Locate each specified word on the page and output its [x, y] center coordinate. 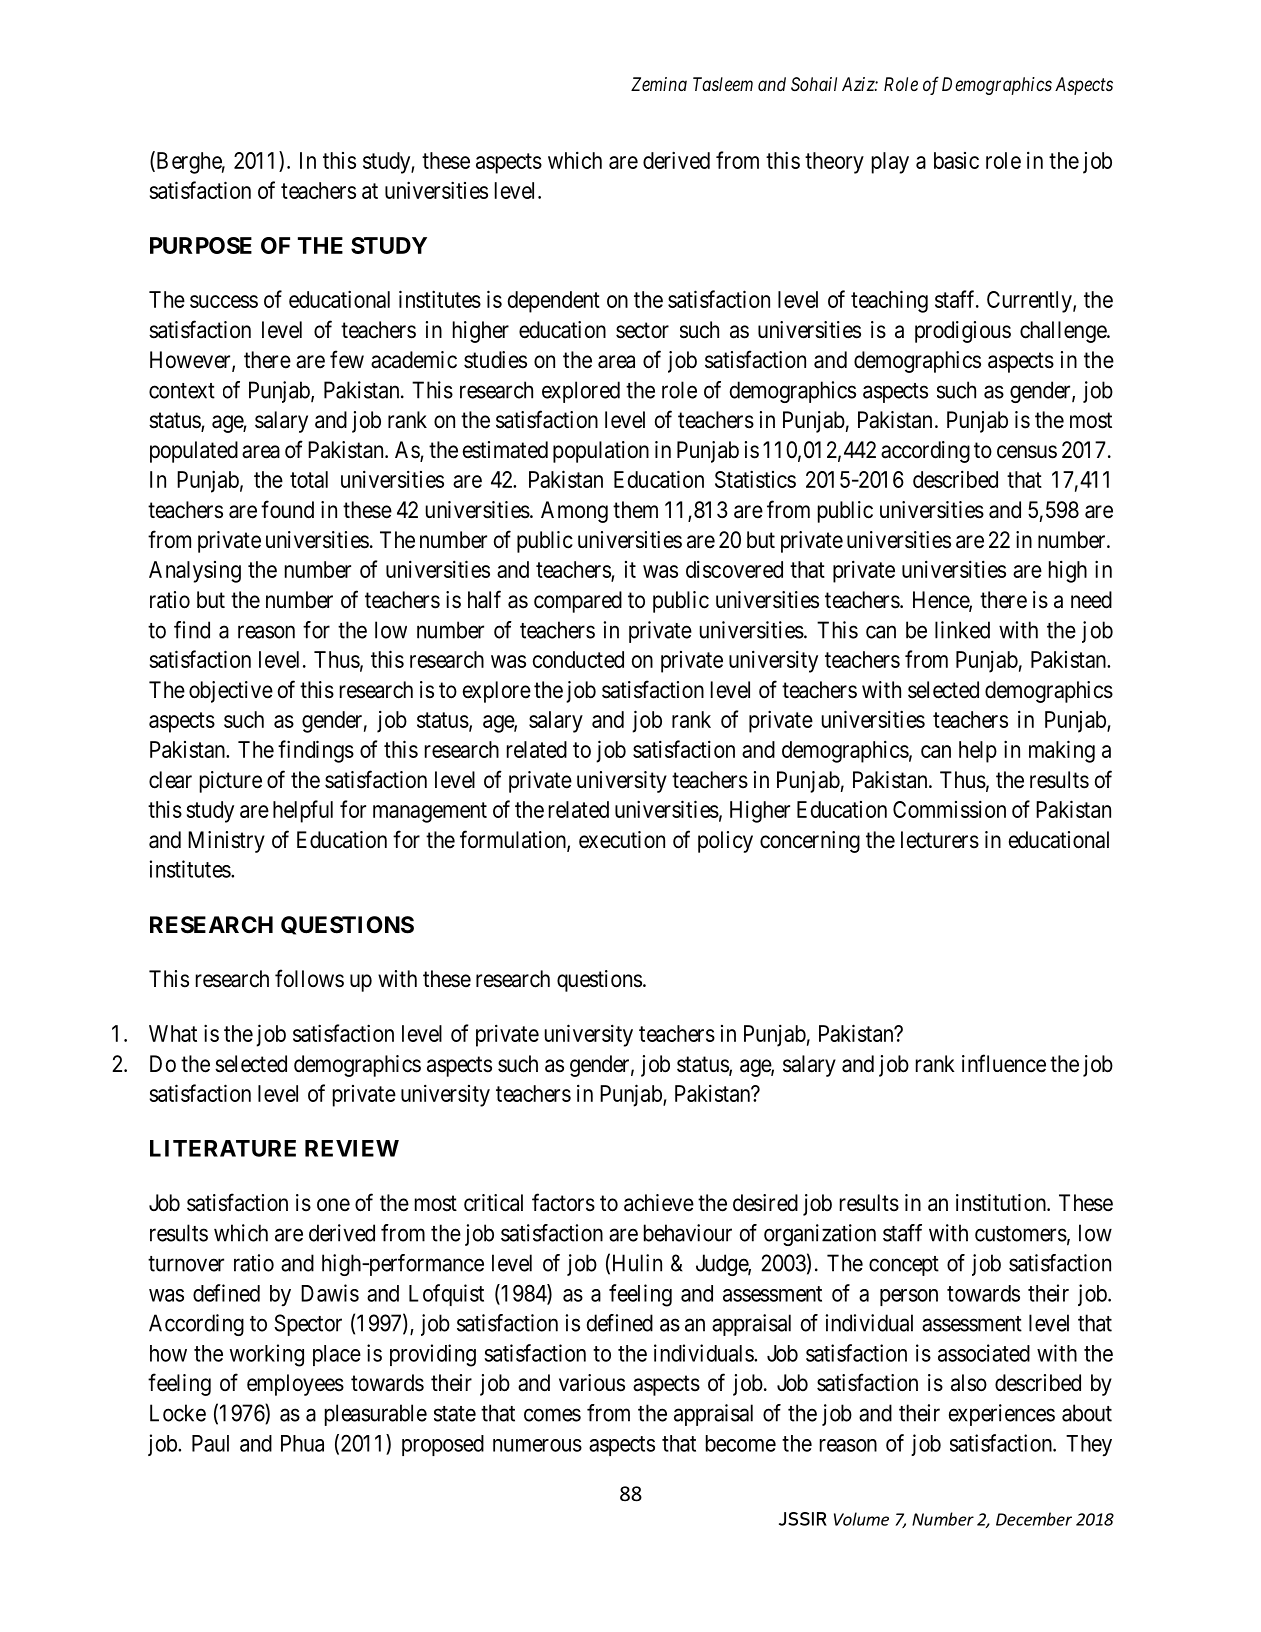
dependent [554, 302]
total [309, 479]
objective [231, 692]
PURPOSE [201, 245]
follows [309, 978]
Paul [210, 1443]
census [1027, 452]
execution [622, 840]
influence [1004, 1063]
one [333, 1204]
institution [1002, 1203]
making [1062, 751]
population [601, 452]
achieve [659, 1203]
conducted [578, 659]
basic [956, 160]
